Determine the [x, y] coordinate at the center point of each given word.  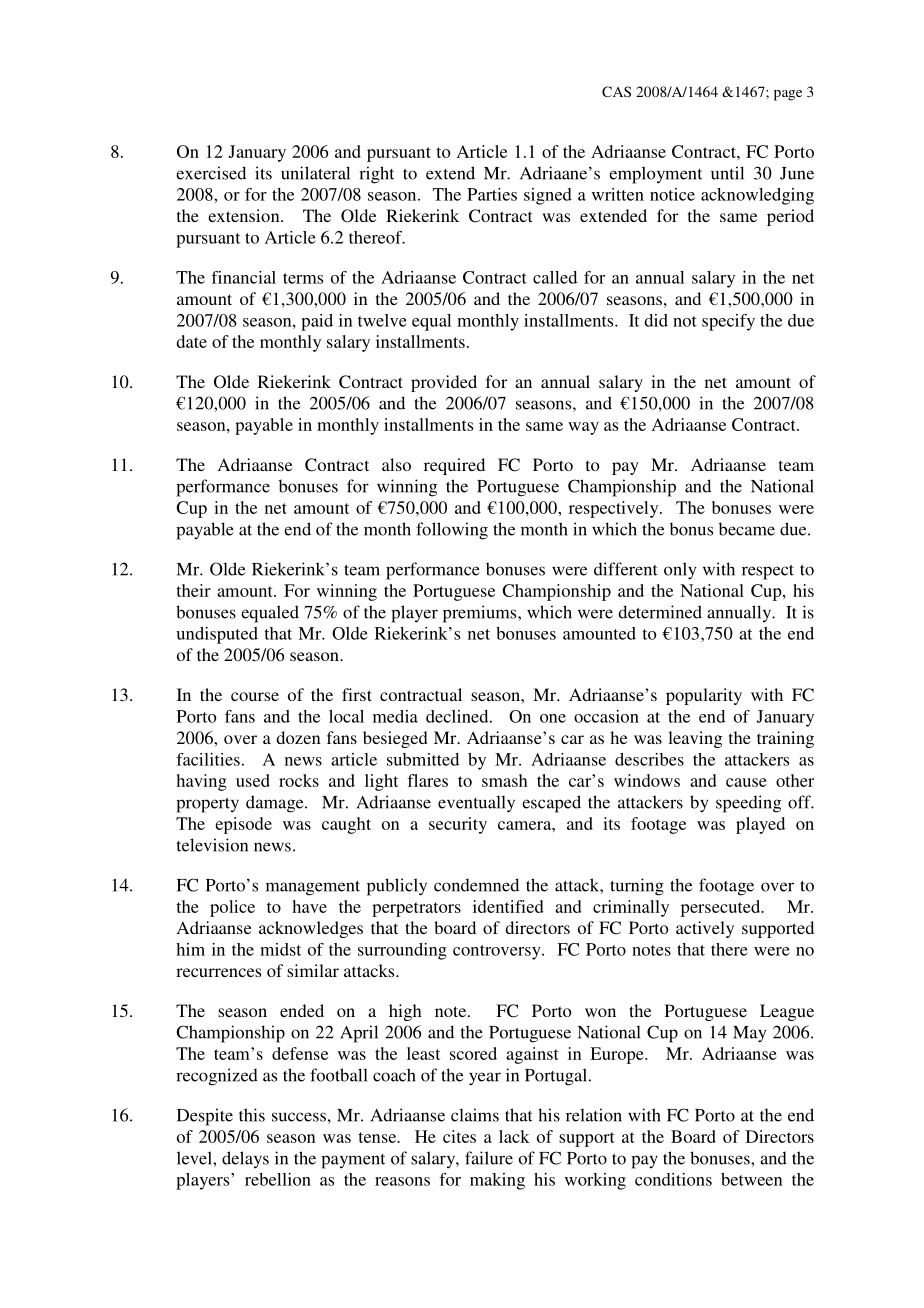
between [752, 1179]
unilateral [315, 173]
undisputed [217, 635]
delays [245, 1160]
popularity [704, 696]
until [727, 173]
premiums [481, 614]
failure [489, 1158]
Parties [492, 194]
